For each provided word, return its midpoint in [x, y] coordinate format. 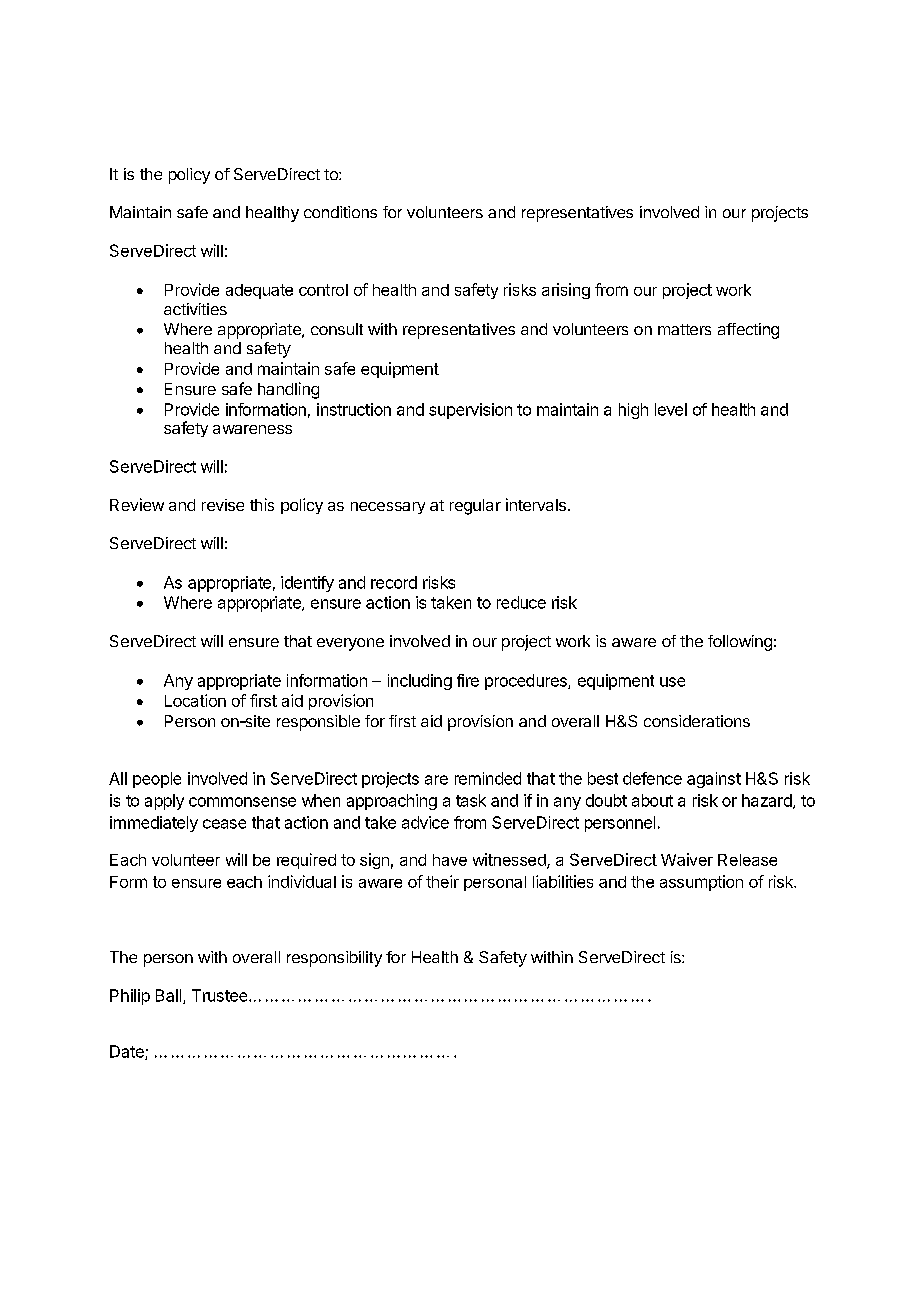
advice [425, 822]
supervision [470, 411]
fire [468, 680]
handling [288, 390]
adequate [259, 291]
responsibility [334, 959]
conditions [340, 212]
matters [684, 329]
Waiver [687, 859]
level [671, 409]
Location [195, 700]
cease [224, 824]
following [740, 643]
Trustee [221, 995]
